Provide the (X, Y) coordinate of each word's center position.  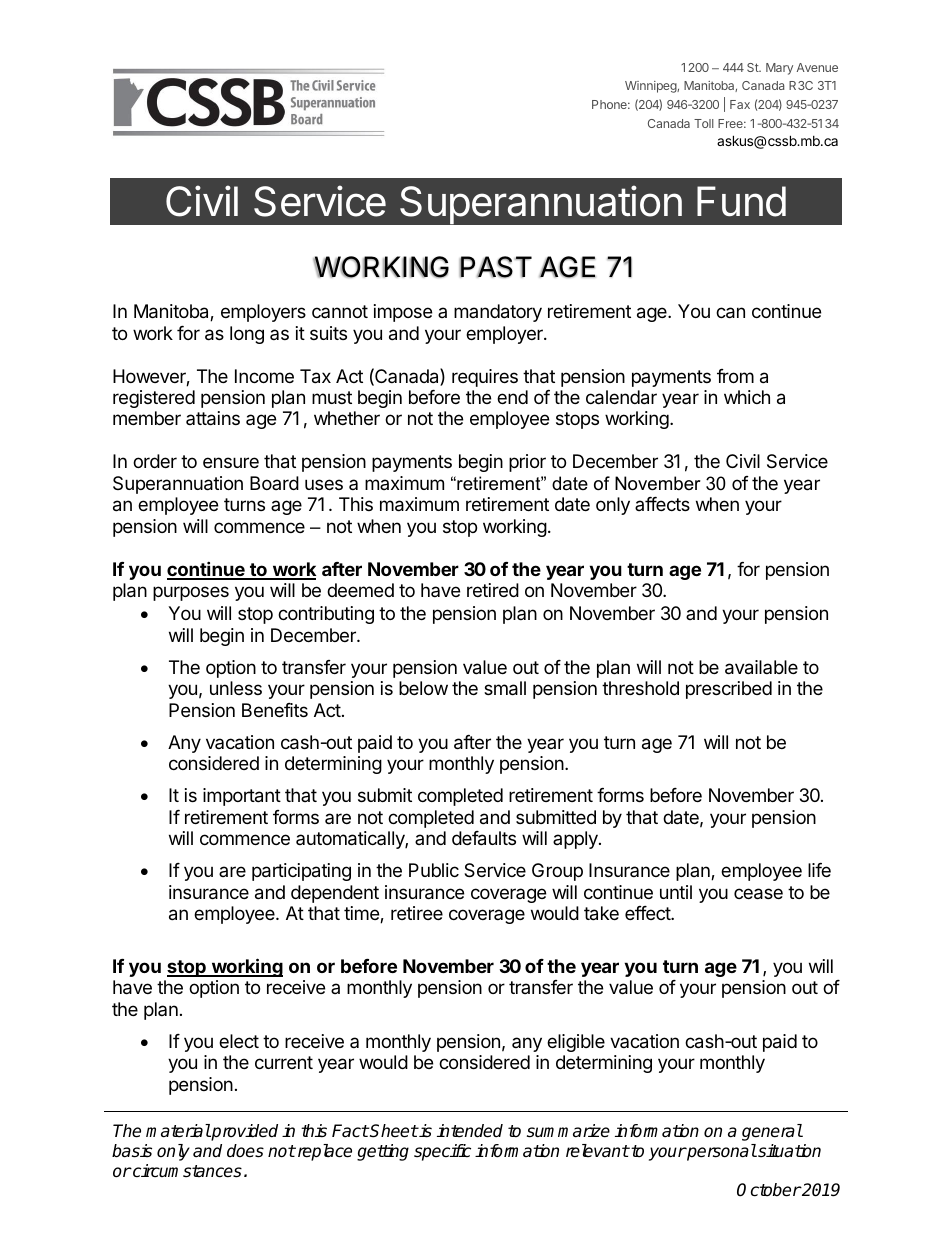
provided (244, 1132)
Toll (704, 123)
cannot (340, 311)
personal (721, 1152)
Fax (740, 104)
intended (470, 1131)
